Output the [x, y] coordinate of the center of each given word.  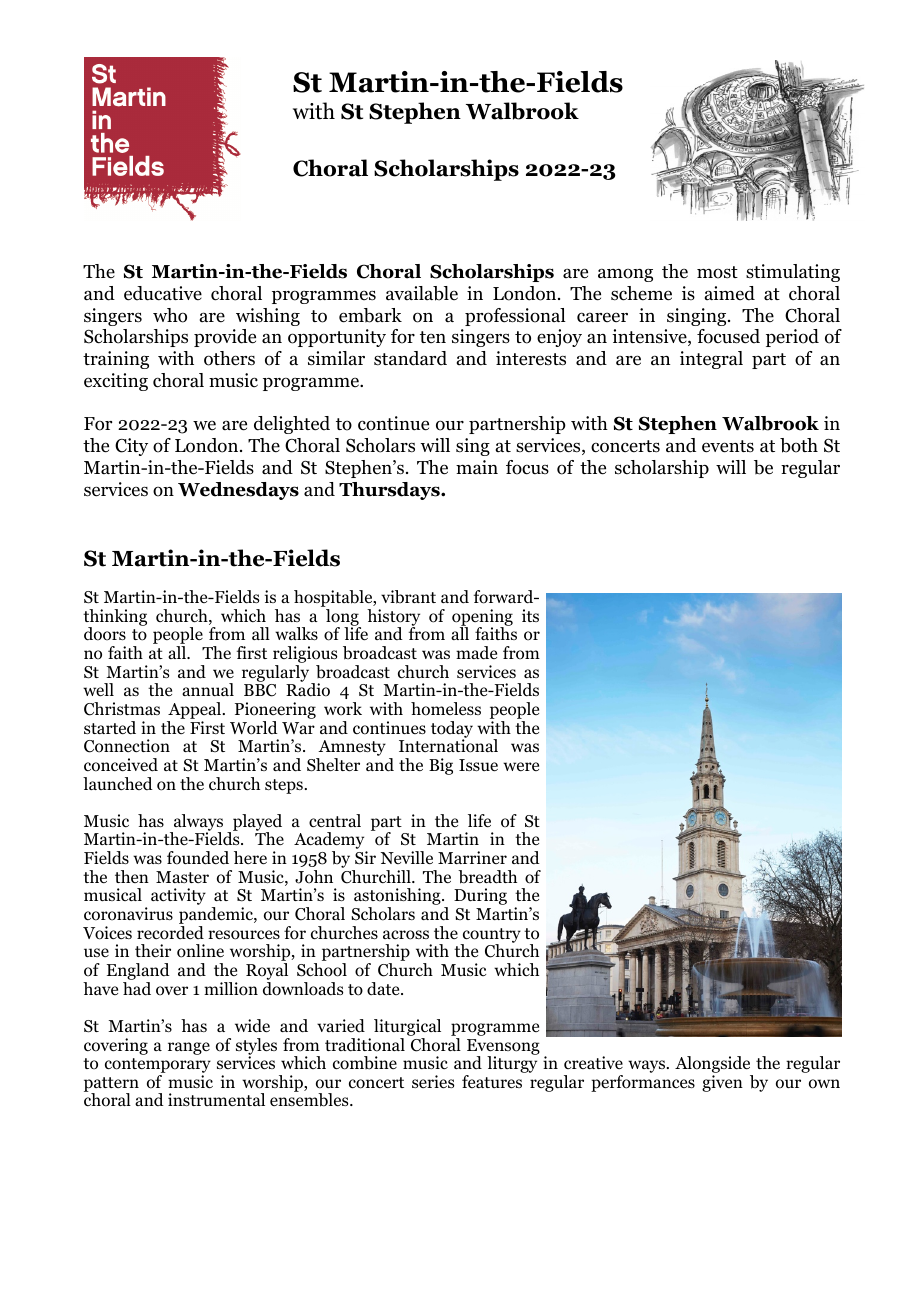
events [728, 446]
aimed [730, 293]
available [422, 293]
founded [198, 858]
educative [163, 293]
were [521, 766]
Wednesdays [238, 491]
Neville [407, 857]
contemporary [158, 1067]
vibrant [408, 597]
